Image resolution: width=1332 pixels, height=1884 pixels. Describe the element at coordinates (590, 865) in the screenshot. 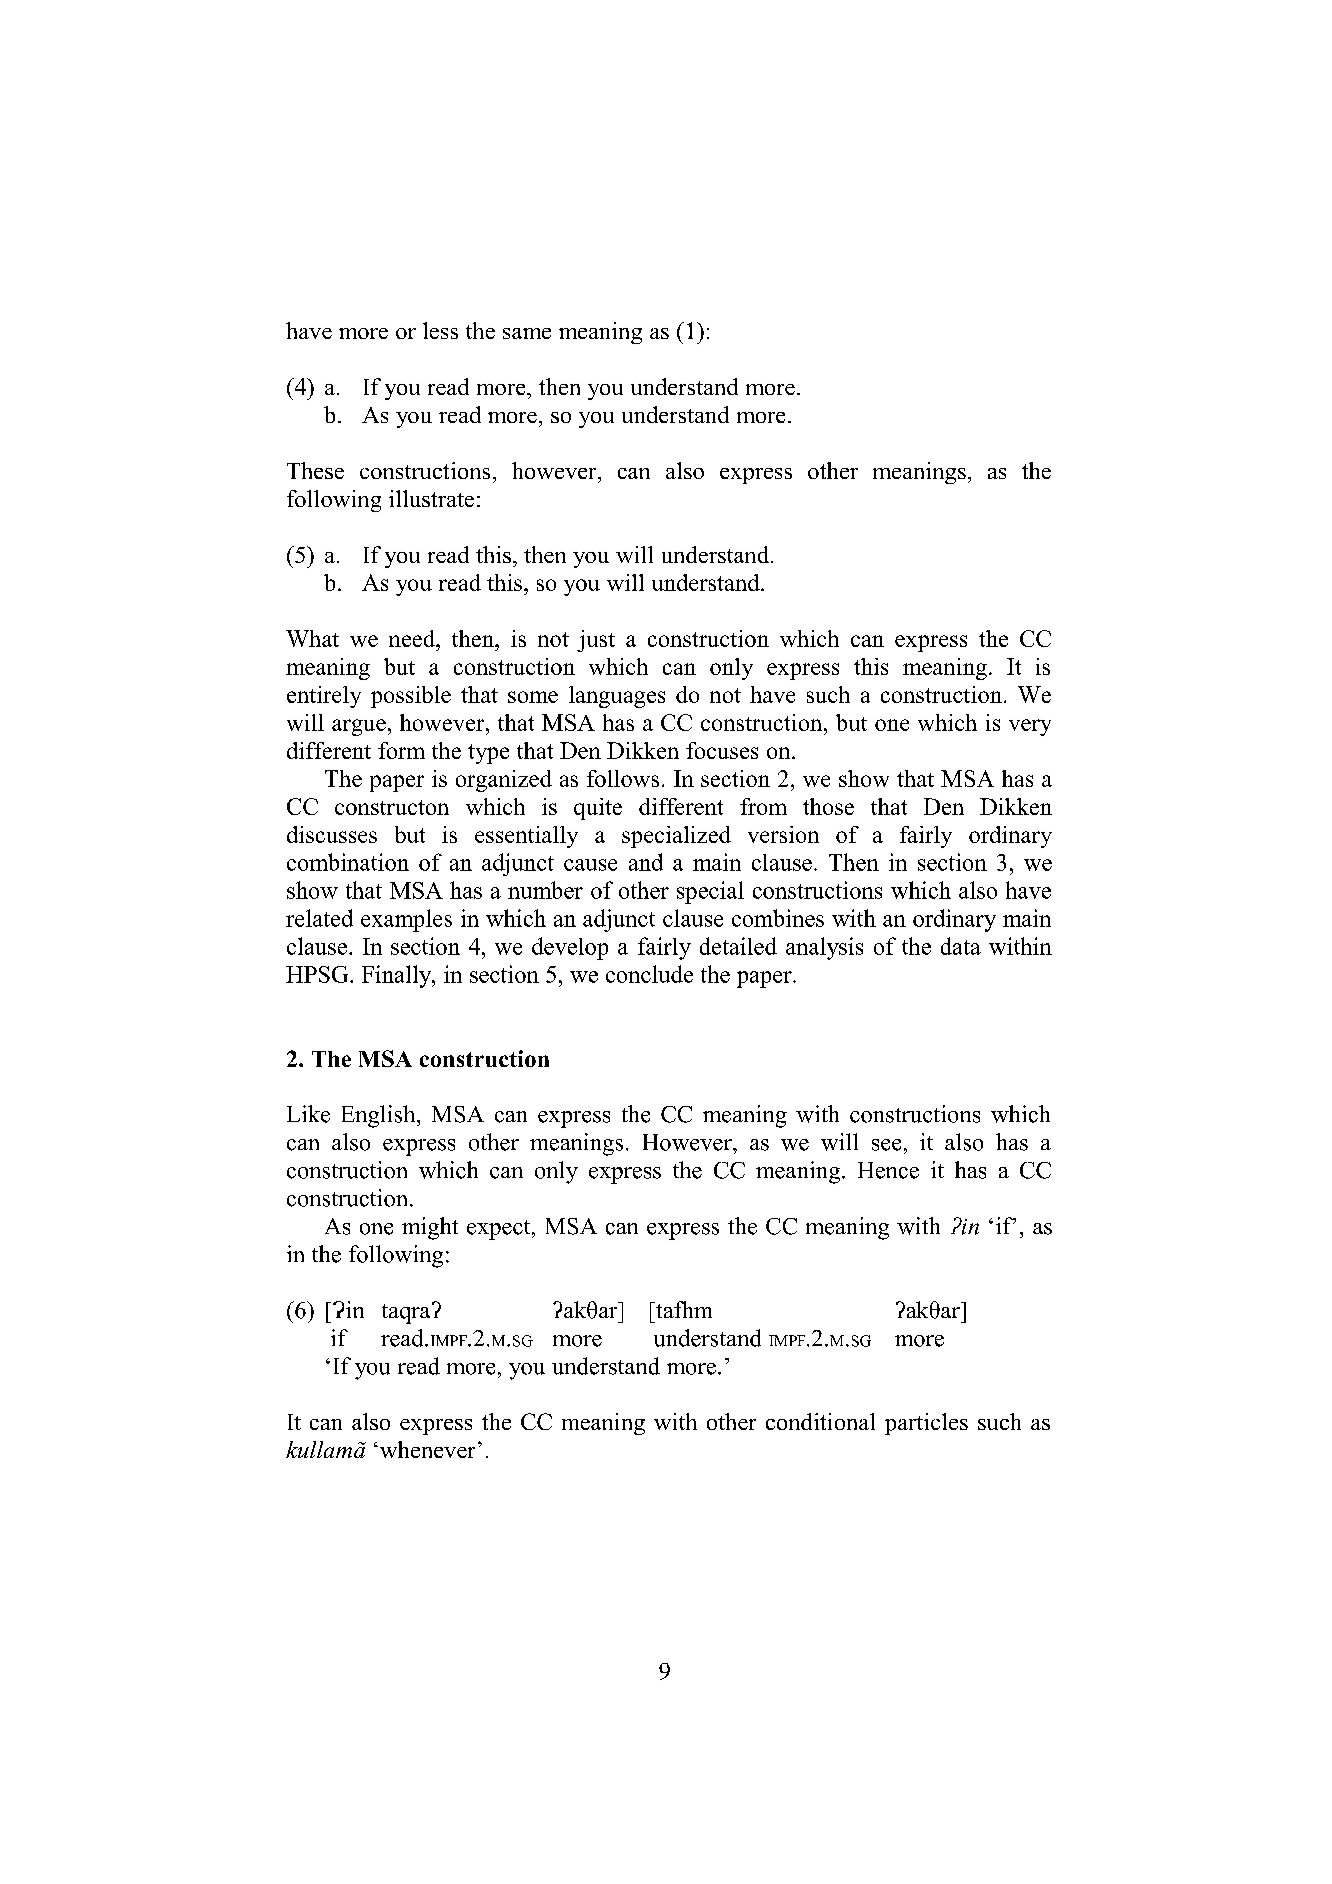

I see `cause` at that location.
